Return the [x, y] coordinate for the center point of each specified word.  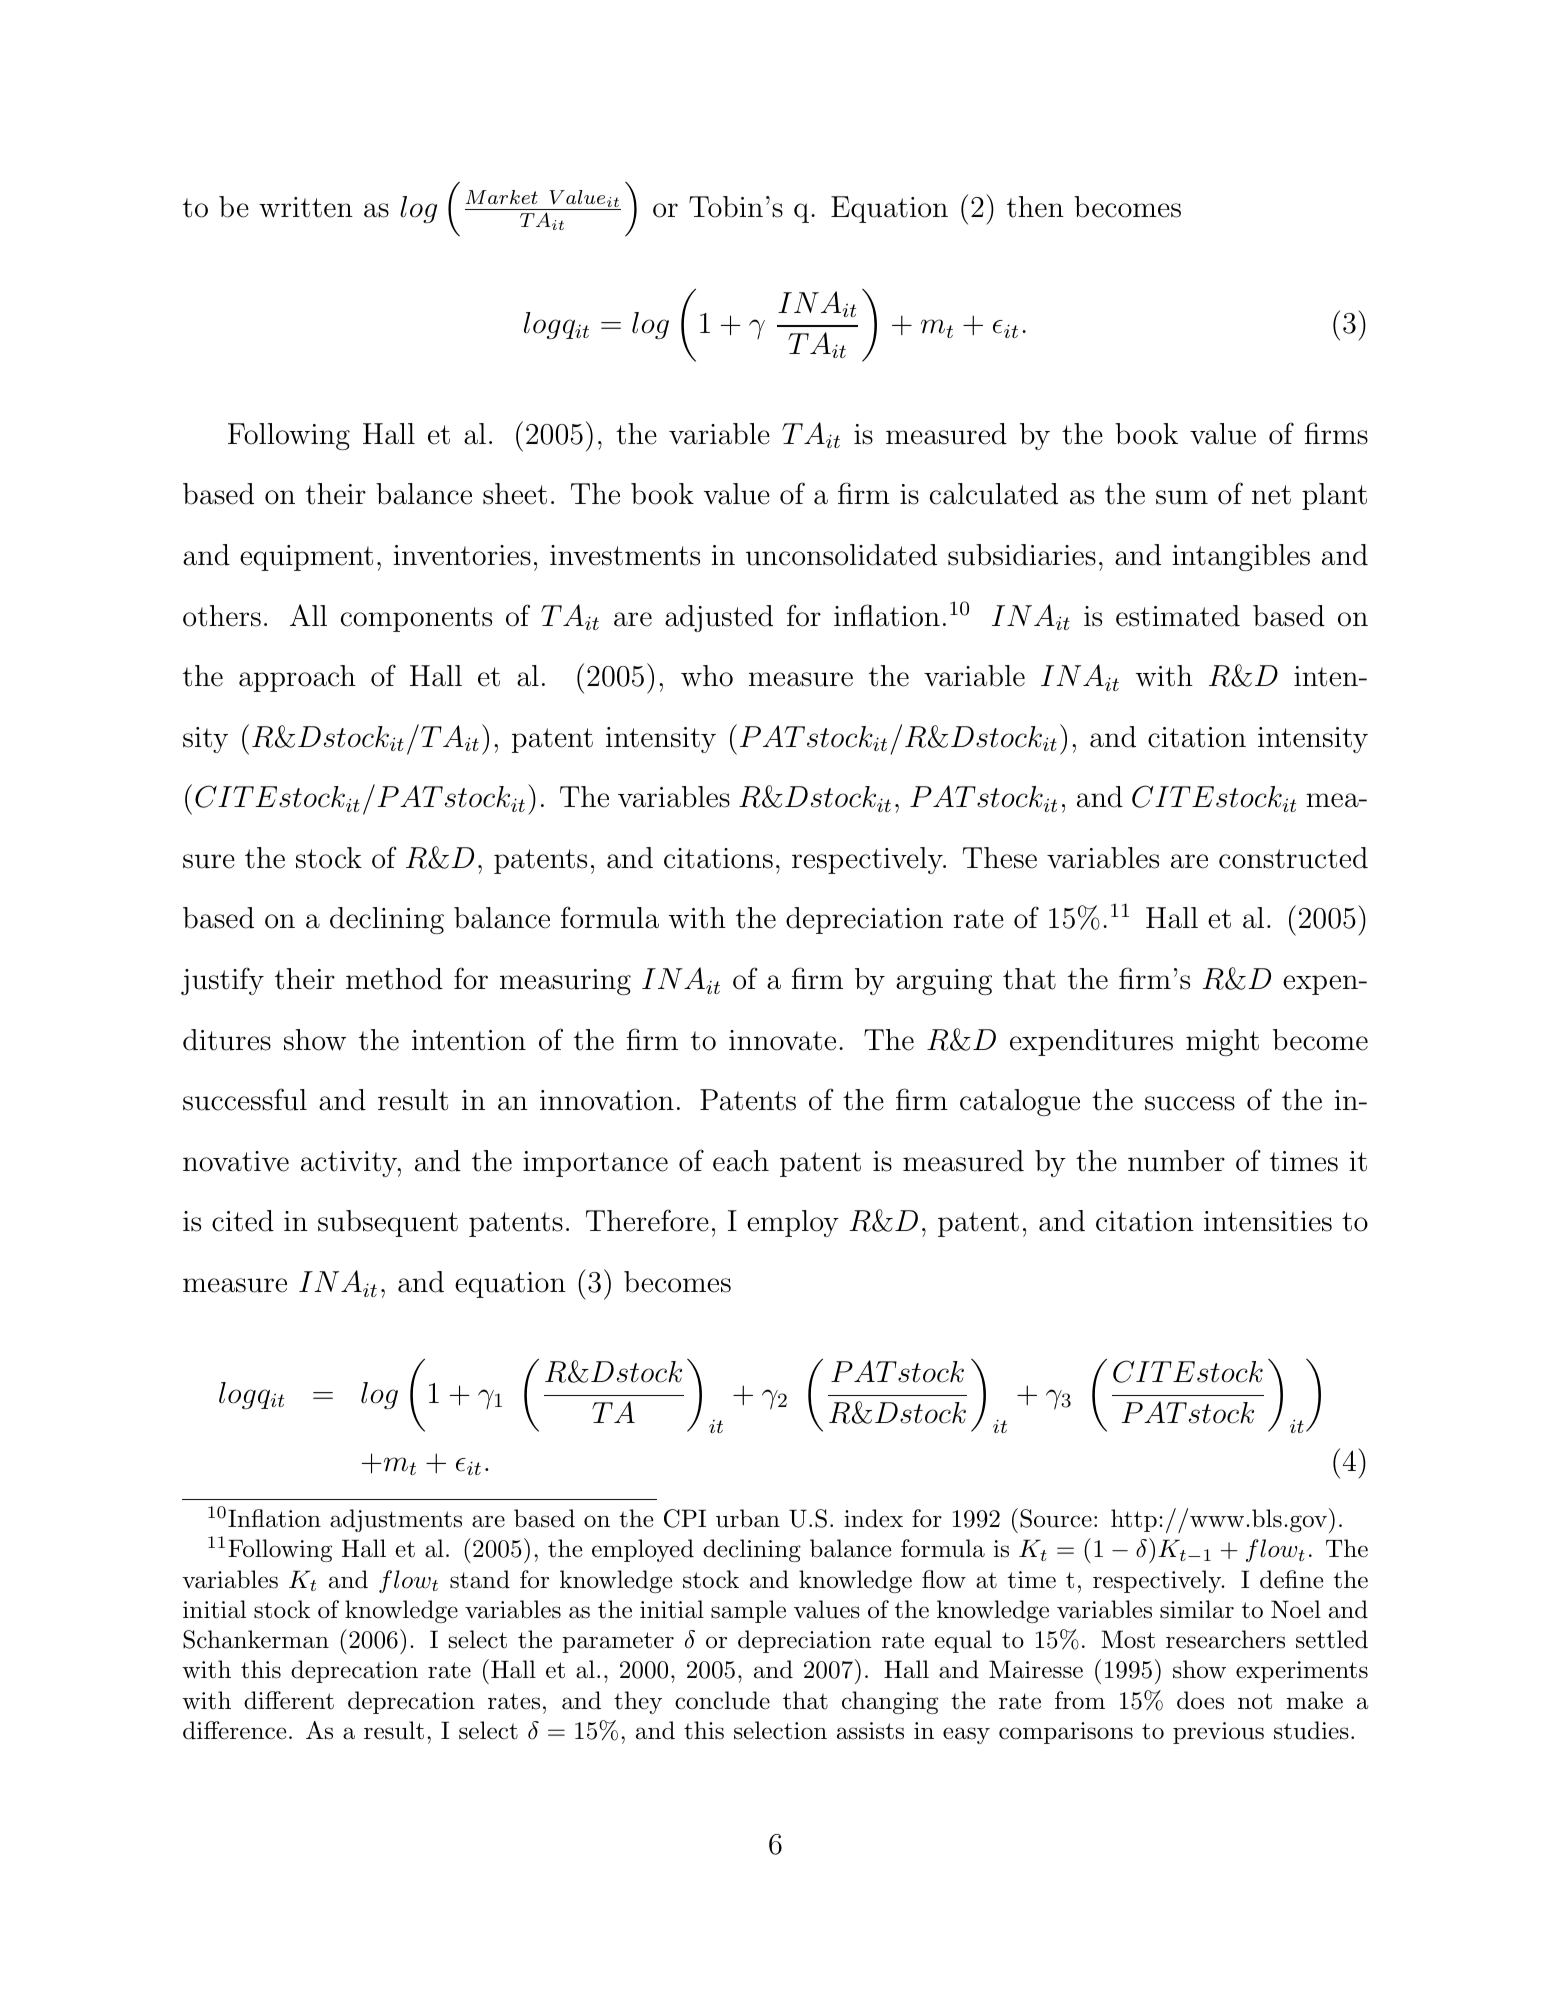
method [394, 979]
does [1200, 1700]
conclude [722, 1700]
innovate [782, 1040]
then [1035, 207]
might [1222, 1042]
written [306, 207]
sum [1182, 497]
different [289, 1700]
